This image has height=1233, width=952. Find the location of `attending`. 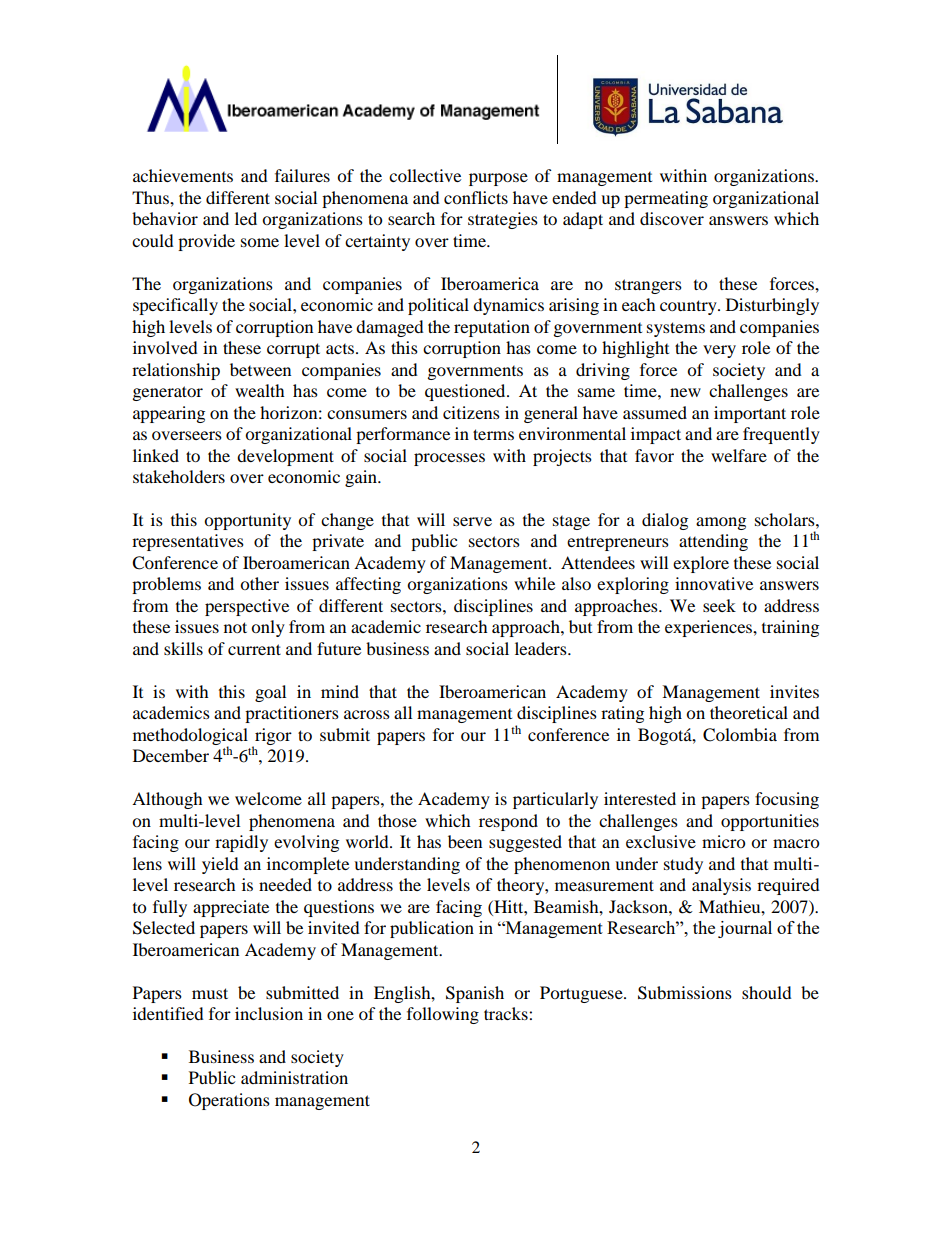

attending is located at coordinates (713, 542).
